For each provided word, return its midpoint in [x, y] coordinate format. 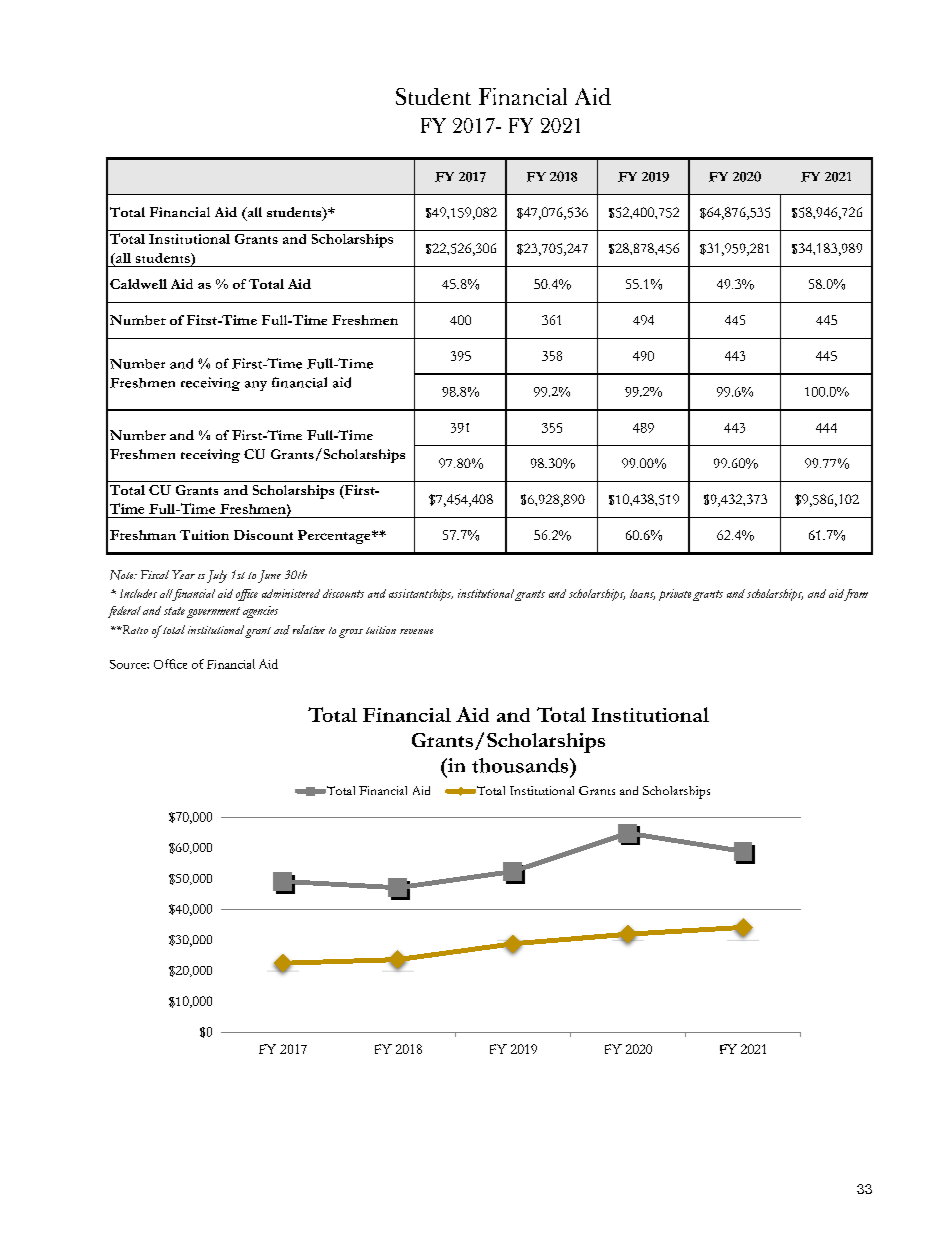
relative [309, 629]
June [269, 576]
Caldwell [138, 284]
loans [642, 594]
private [675, 595]
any [256, 386]
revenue [416, 631]
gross [351, 633]
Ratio [134, 629]
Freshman [143, 535]
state [174, 611]
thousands [521, 765]
